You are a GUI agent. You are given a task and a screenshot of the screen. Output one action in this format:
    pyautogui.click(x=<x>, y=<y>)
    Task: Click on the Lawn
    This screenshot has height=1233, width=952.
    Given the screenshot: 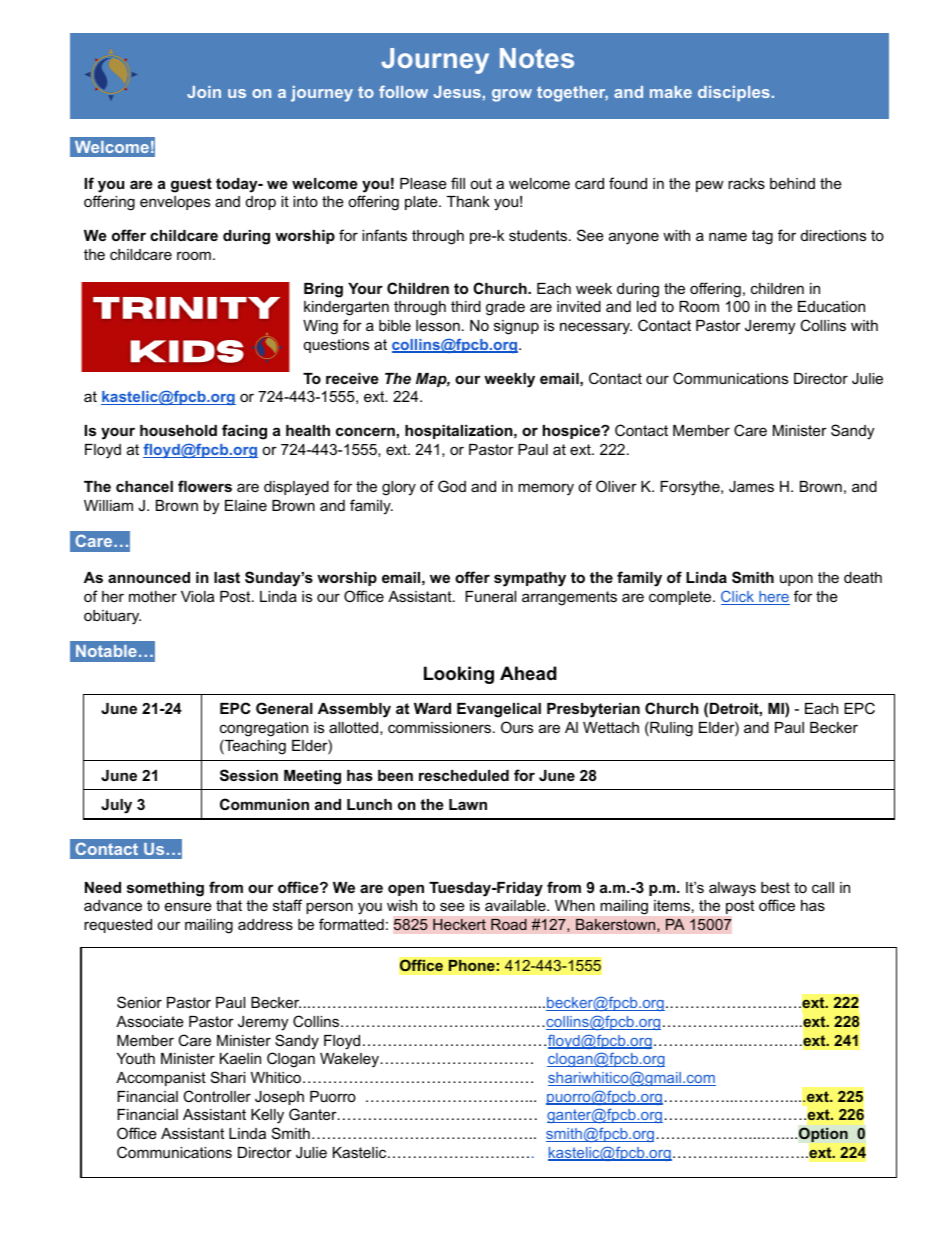 What is the action you would take?
    pyautogui.click(x=468, y=804)
